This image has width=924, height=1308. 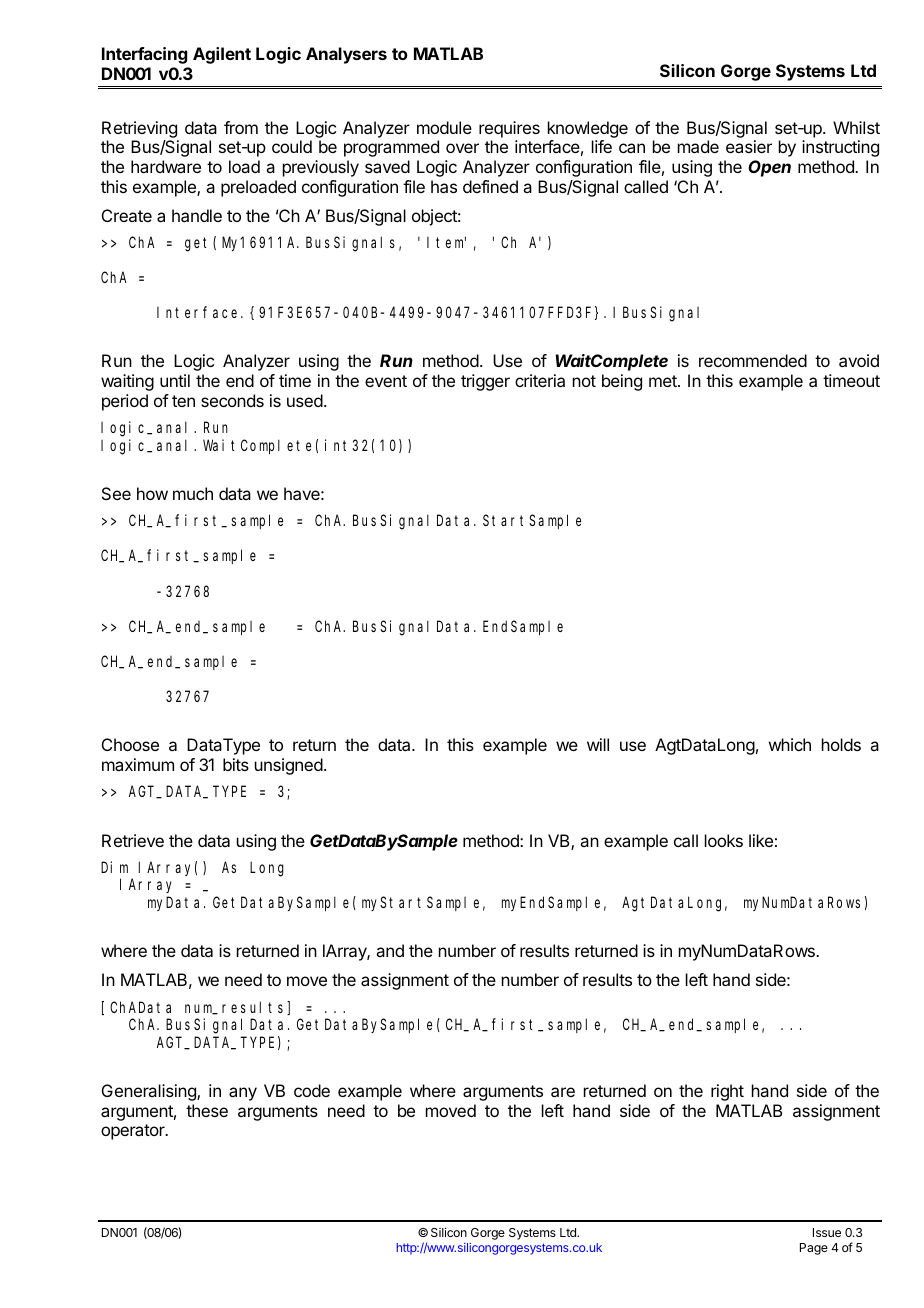 I want to click on much, so click(x=193, y=493).
